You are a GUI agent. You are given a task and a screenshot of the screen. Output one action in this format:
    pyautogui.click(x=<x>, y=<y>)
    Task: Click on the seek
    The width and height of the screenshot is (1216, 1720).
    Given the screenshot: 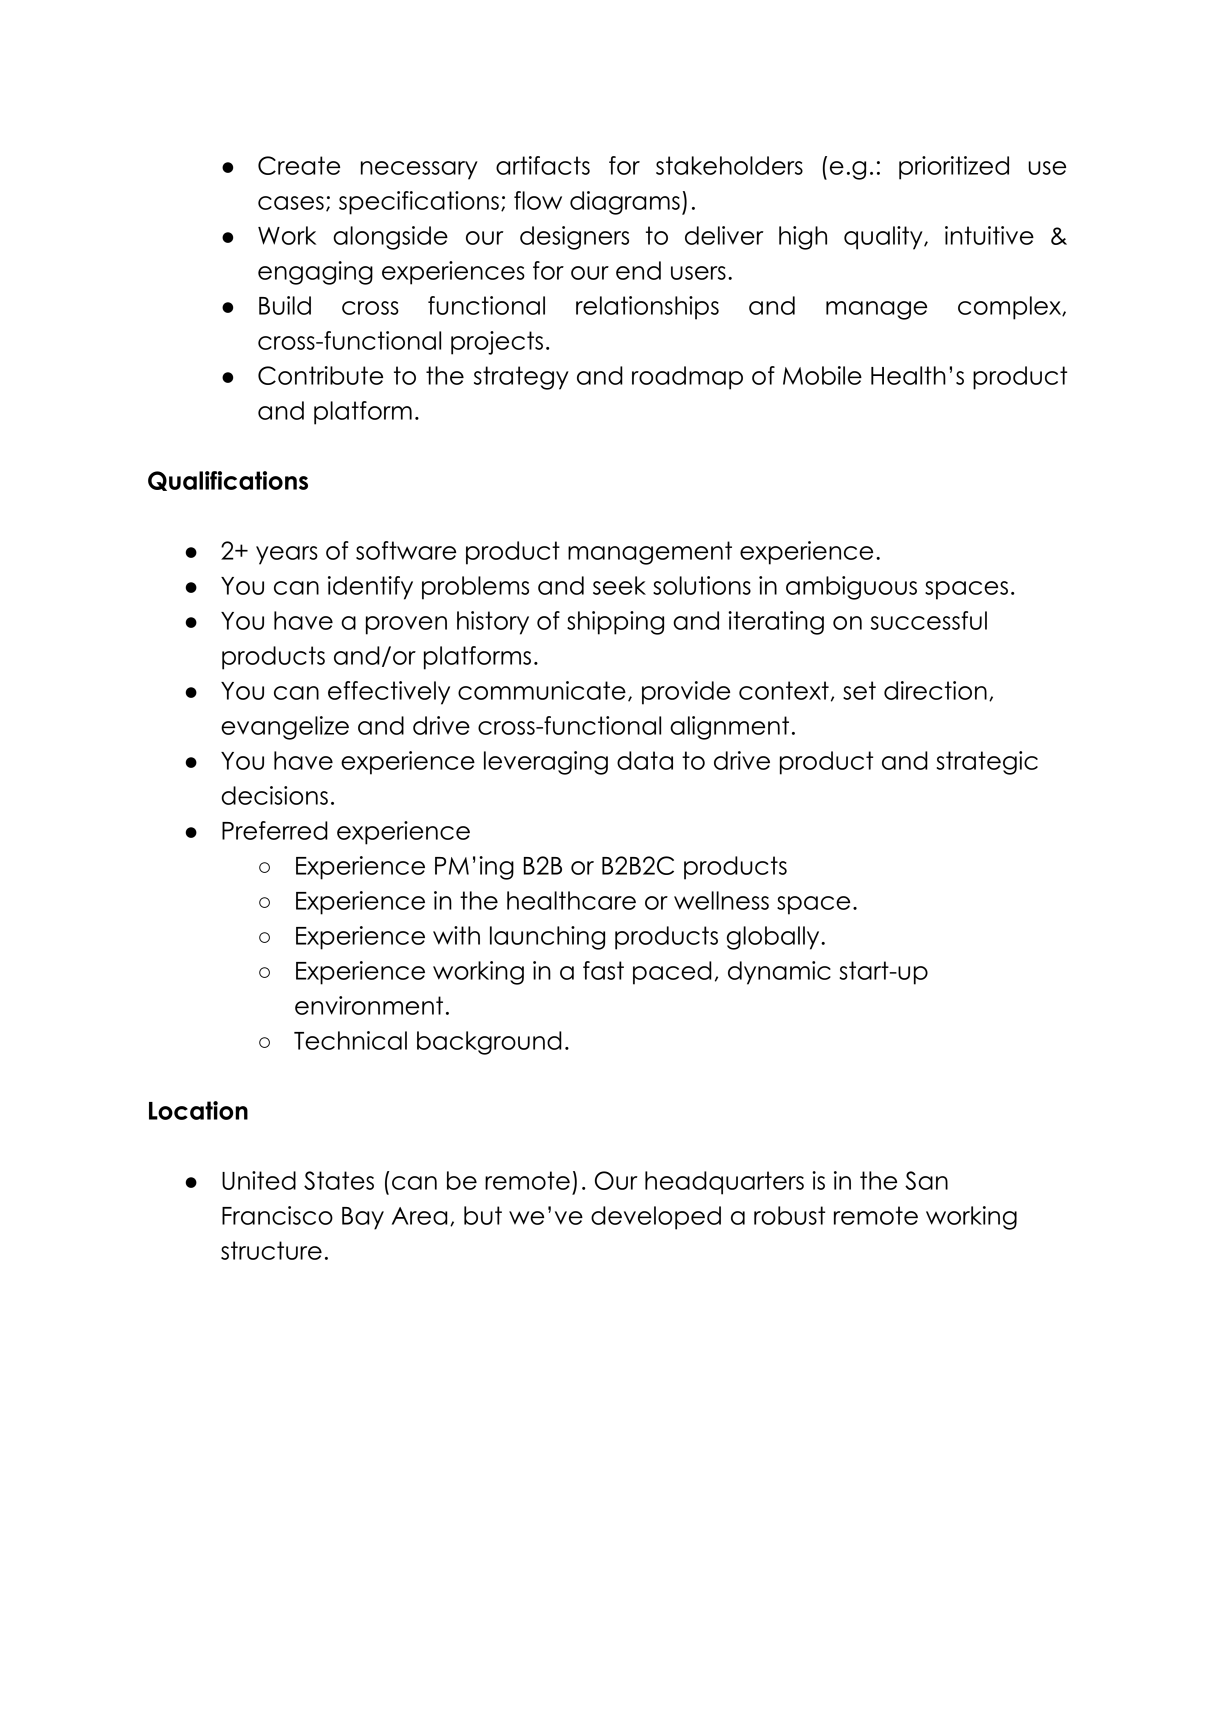 What is the action you would take?
    pyautogui.click(x=619, y=585)
